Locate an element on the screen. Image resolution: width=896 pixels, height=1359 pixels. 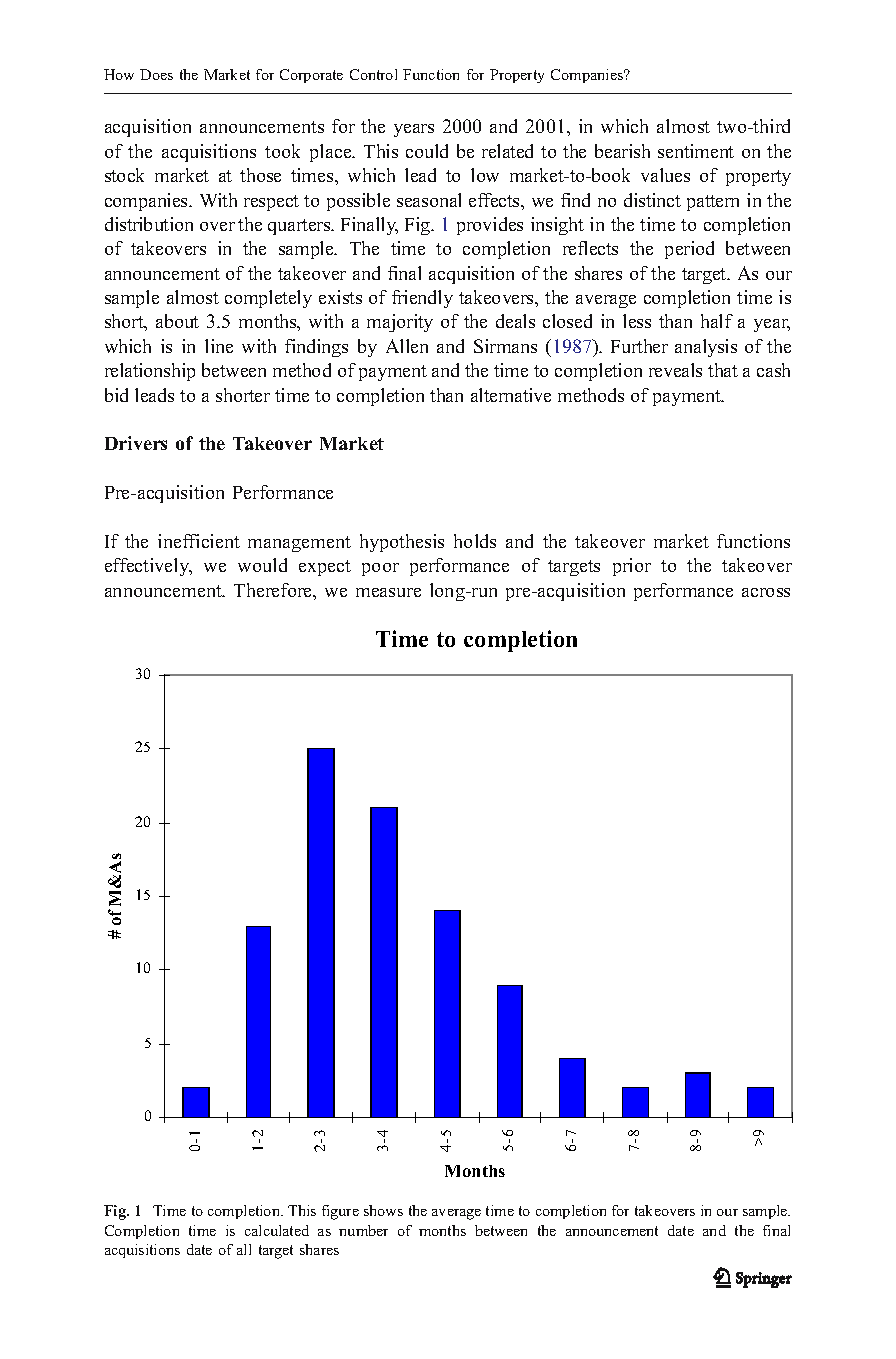
values is located at coordinates (665, 175).
